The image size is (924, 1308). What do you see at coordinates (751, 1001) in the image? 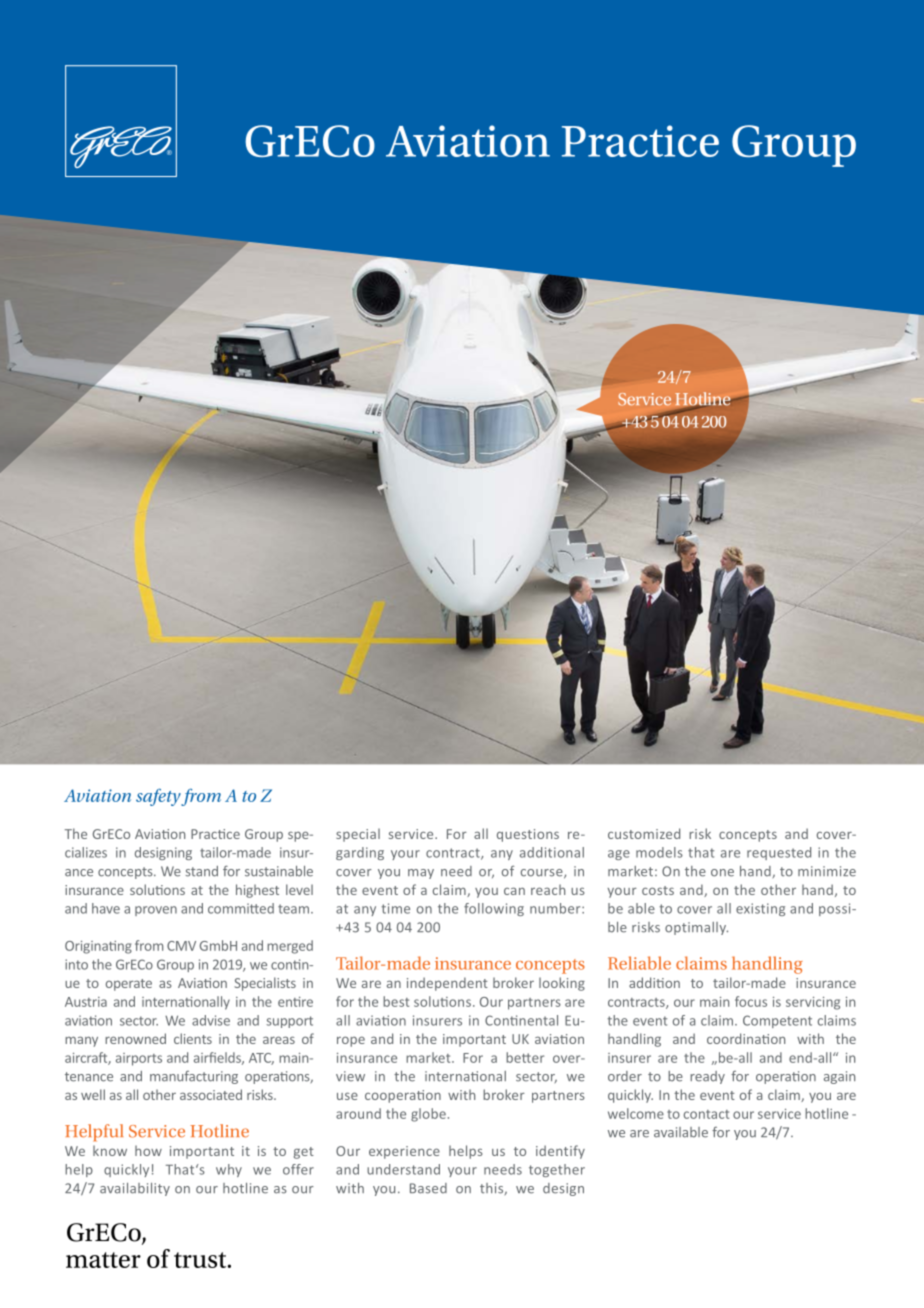
I see `focus` at bounding box center [751, 1001].
